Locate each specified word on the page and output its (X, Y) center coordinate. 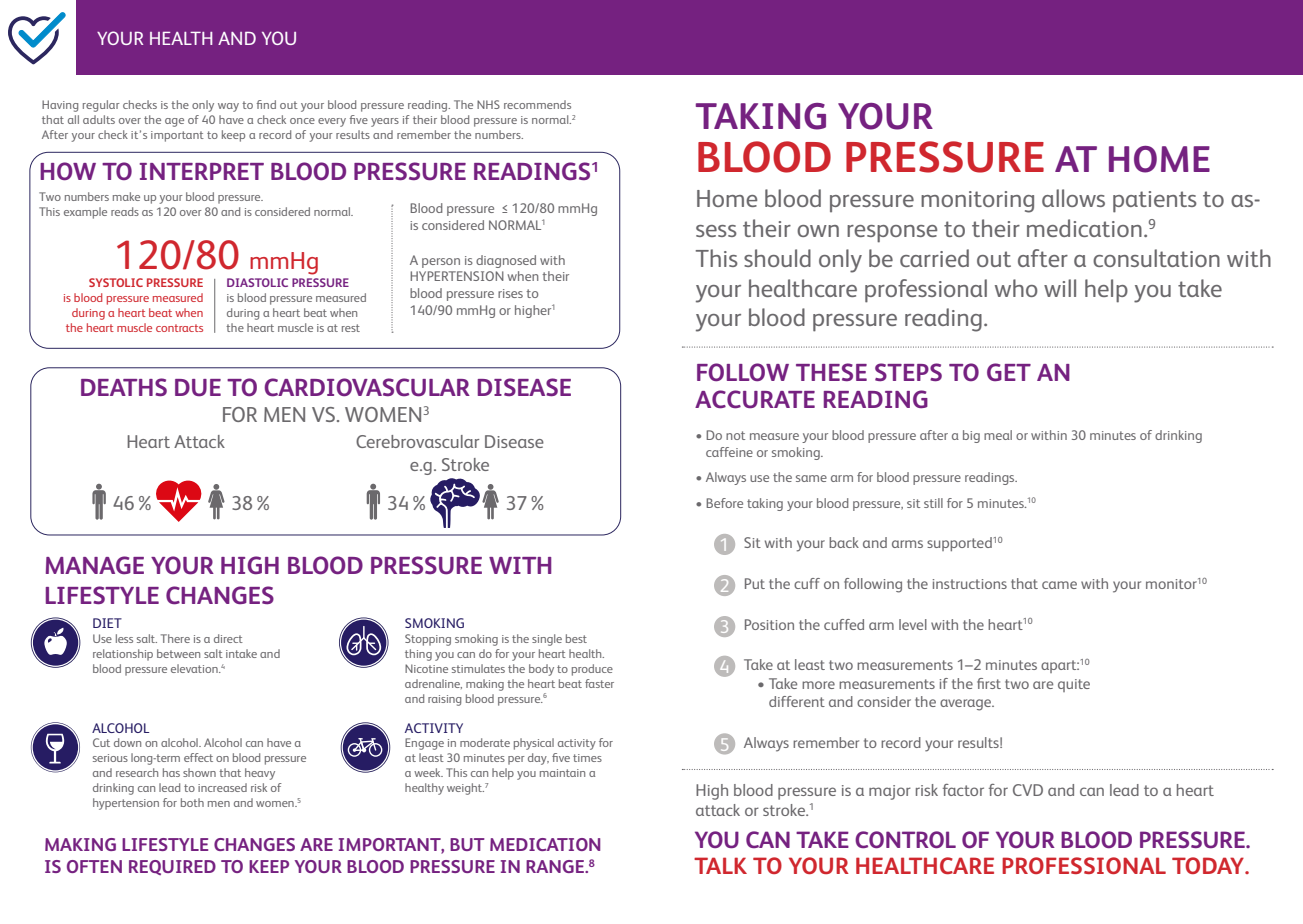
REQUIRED (172, 867)
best (576, 638)
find (266, 104)
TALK (720, 865)
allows (1073, 198)
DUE (198, 388)
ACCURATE (755, 399)
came (1059, 585)
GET (1009, 372)
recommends (537, 104)
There (175, 638)
